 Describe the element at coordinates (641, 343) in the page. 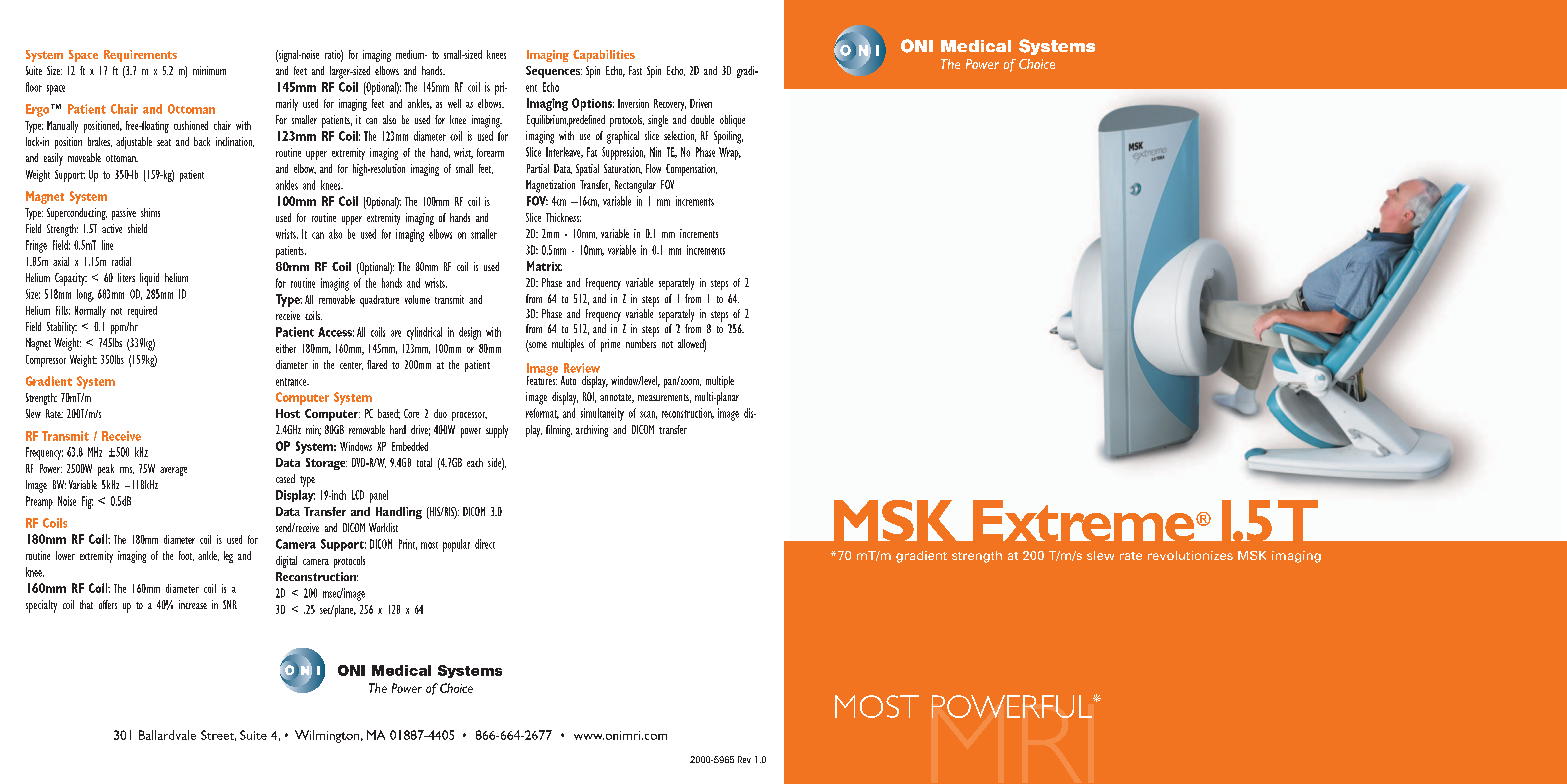

I see `numbers` at that location.
